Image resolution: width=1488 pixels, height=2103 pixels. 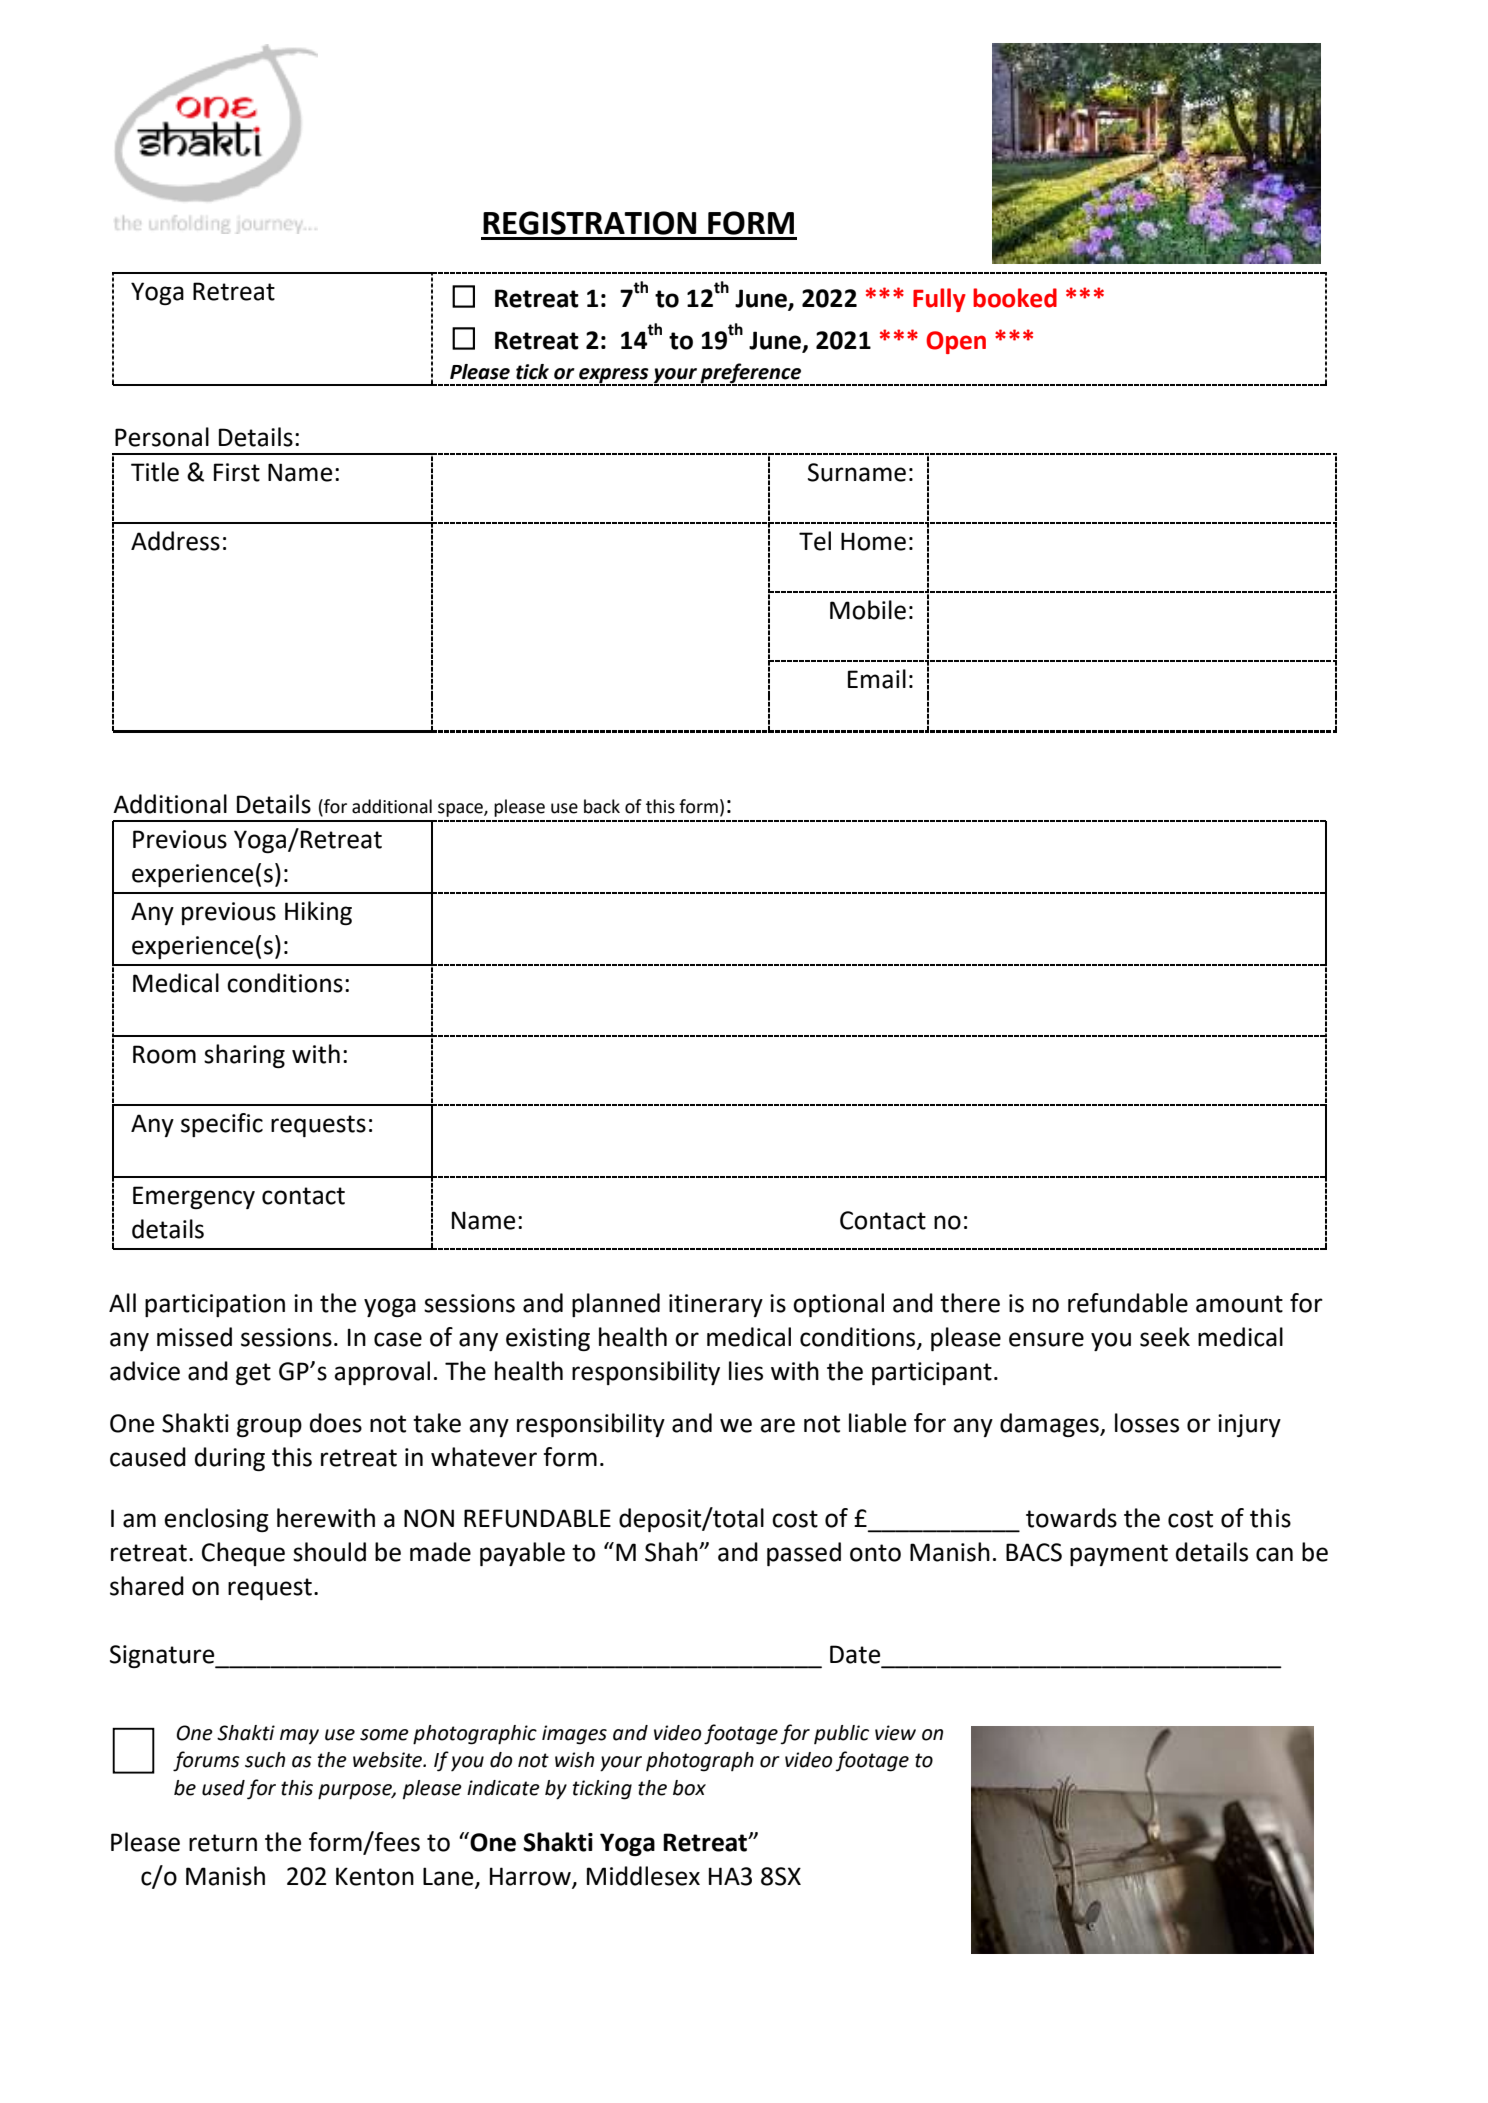 I want to click on booked, so click(x=1015, y=298).
